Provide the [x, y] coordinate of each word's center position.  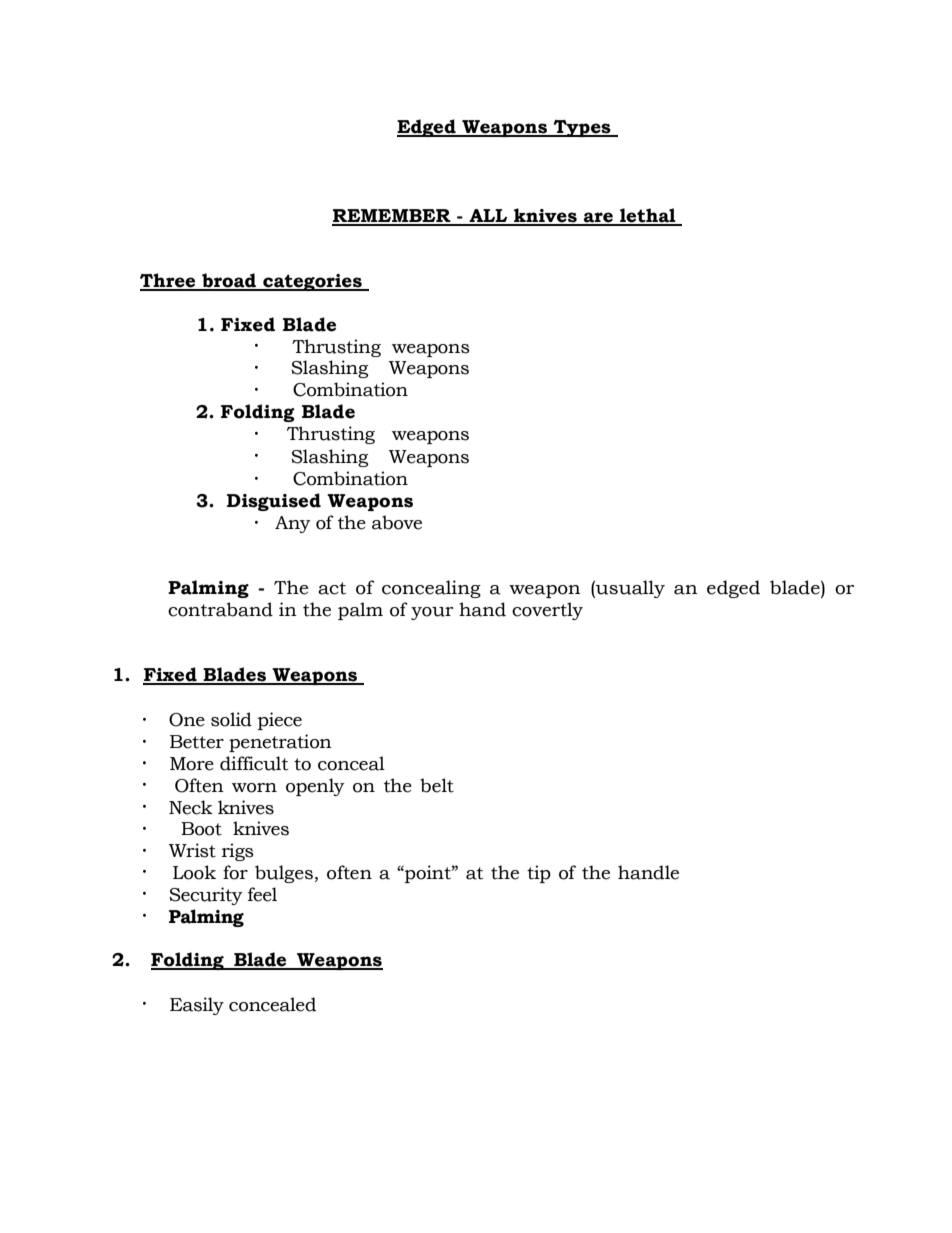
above [397, 522]
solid [231, 719]
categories [312, 282]
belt [437, 785]
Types [582, 128]
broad [229, 281]
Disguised [274, 502]
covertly [547, 611]
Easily [197, 1006]
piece [280, 721]
